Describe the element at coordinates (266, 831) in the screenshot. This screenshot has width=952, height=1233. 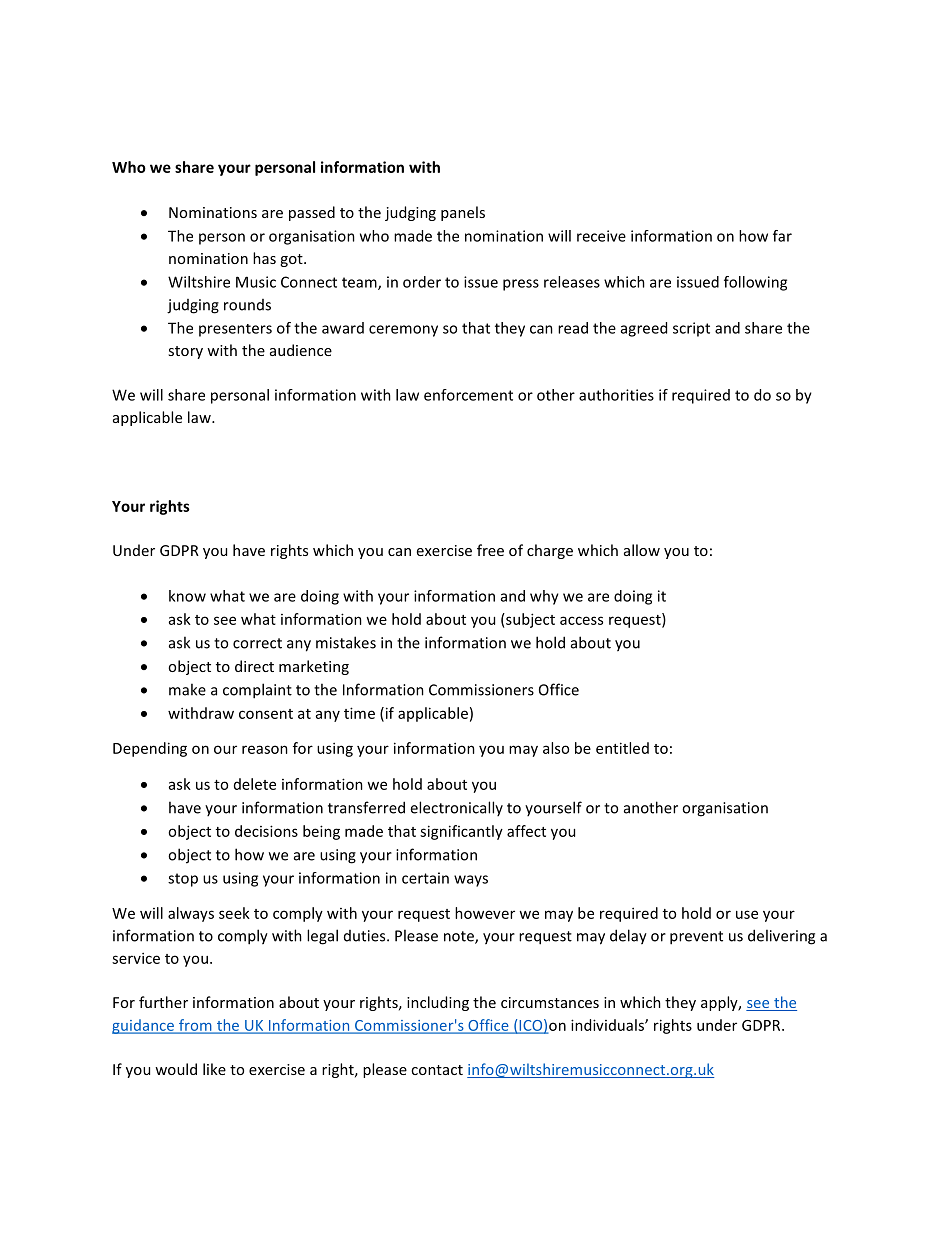
I see `decisions` at that location.
